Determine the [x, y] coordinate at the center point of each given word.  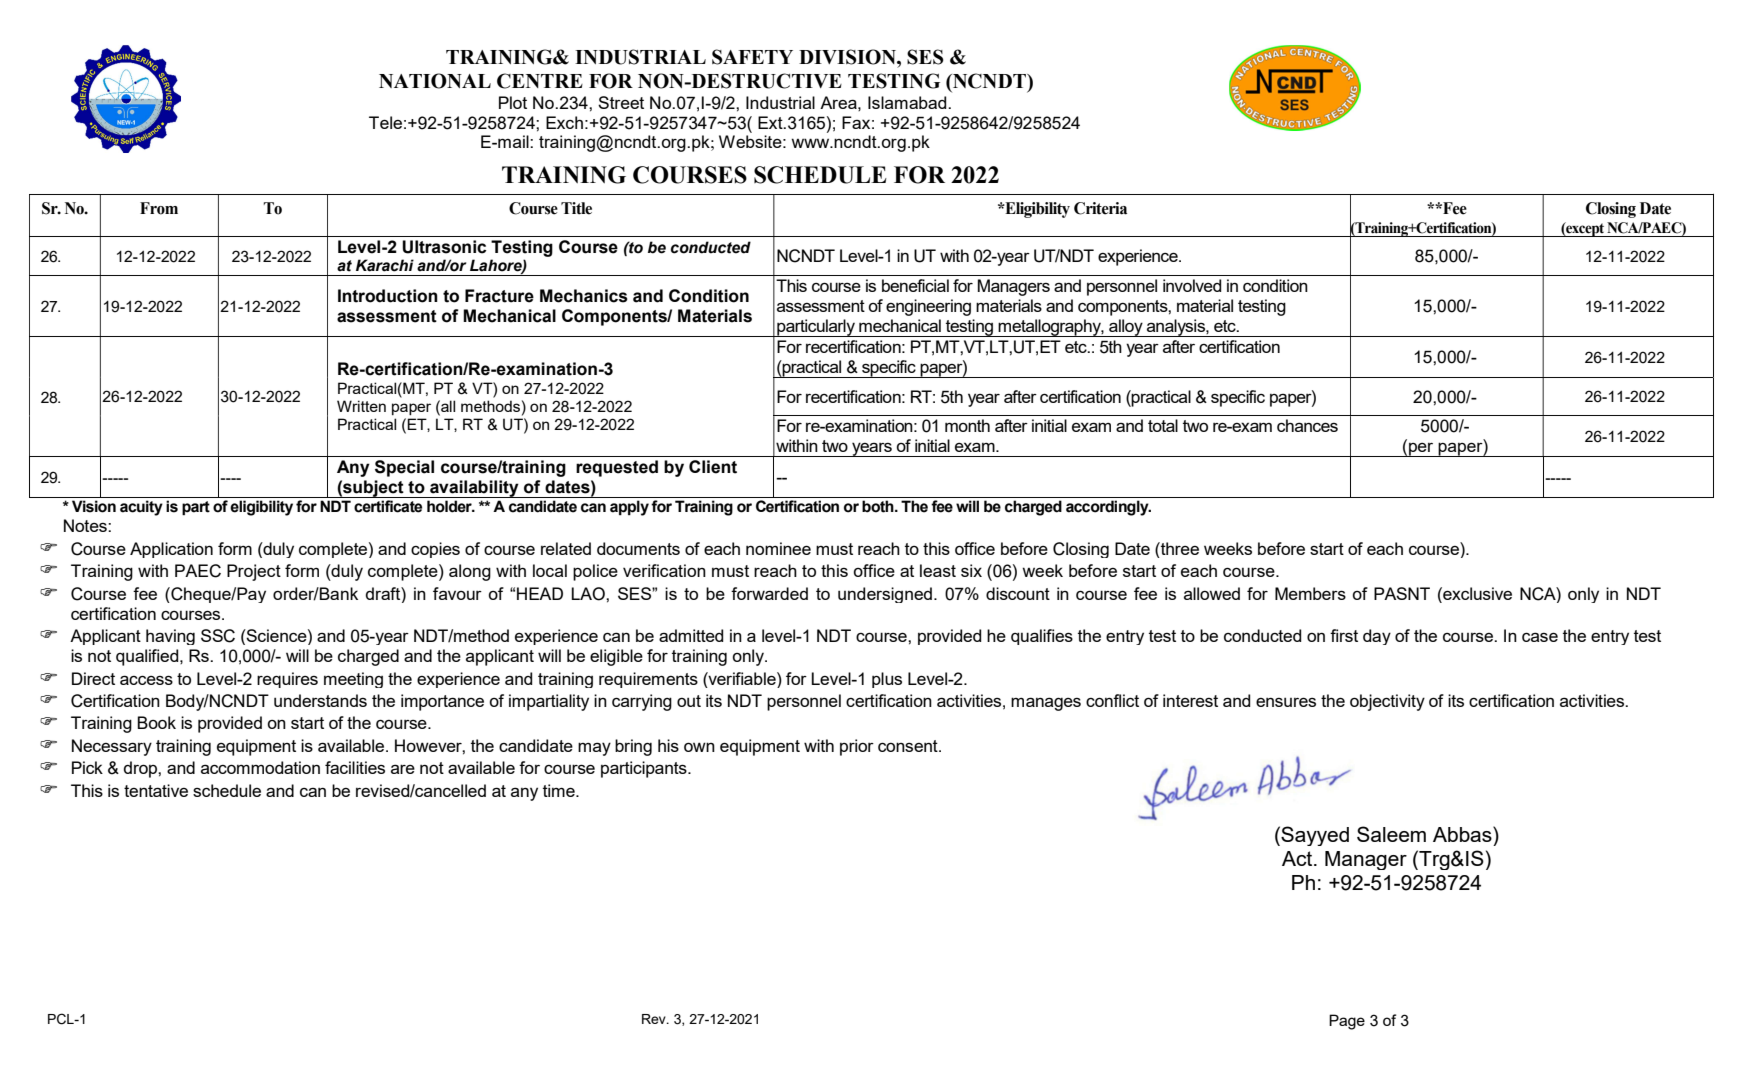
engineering [928, 307]
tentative [156, 790]
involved [1192, 285]
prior [857, 747]
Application [171, 550]
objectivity [1387, 702]
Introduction [388, 296]
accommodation [260, 767]
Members [1310, 593]
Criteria [1100, 208]
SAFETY [752, 57]
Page [1347, 1022]
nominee [778, 548]
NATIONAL [435, 81]
